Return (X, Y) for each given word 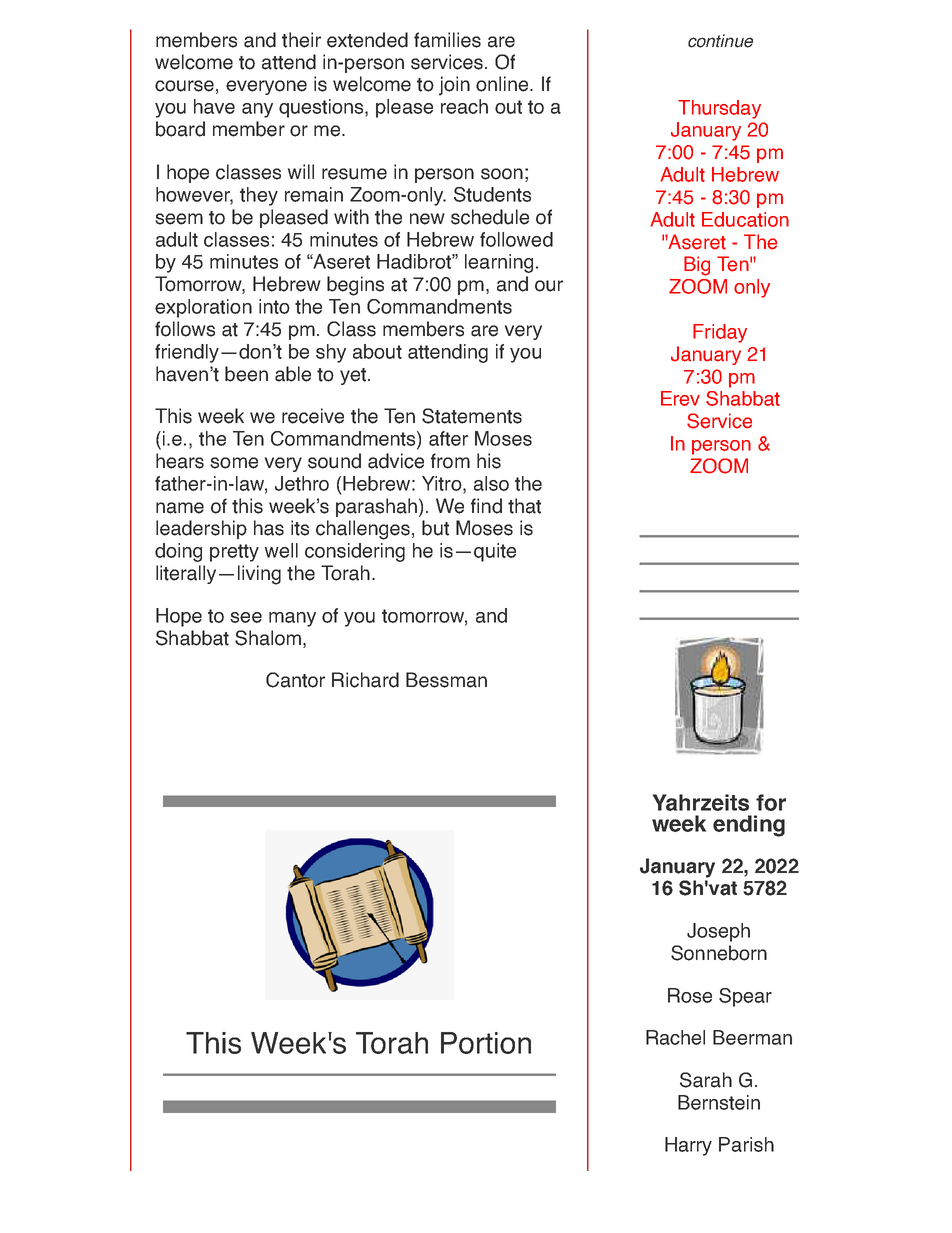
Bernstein (719, 1102)
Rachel (675, 1037)
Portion (486, 1043)
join (454, 86)
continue (720, 41)
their (301, 40)
